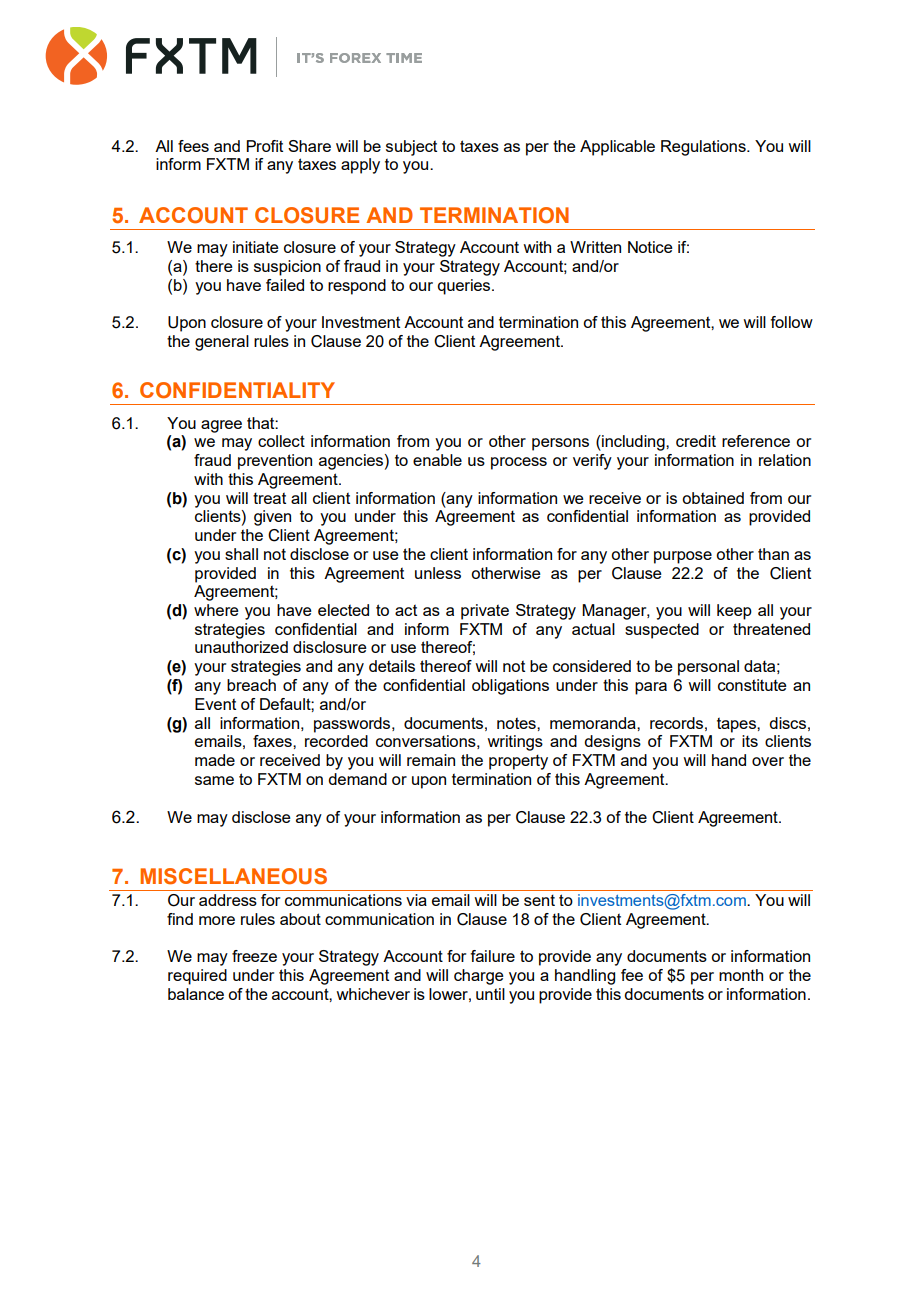  What do you see at coordinates (479, 977) in the image?
I see `charge` at bounding box center [479, 977].
